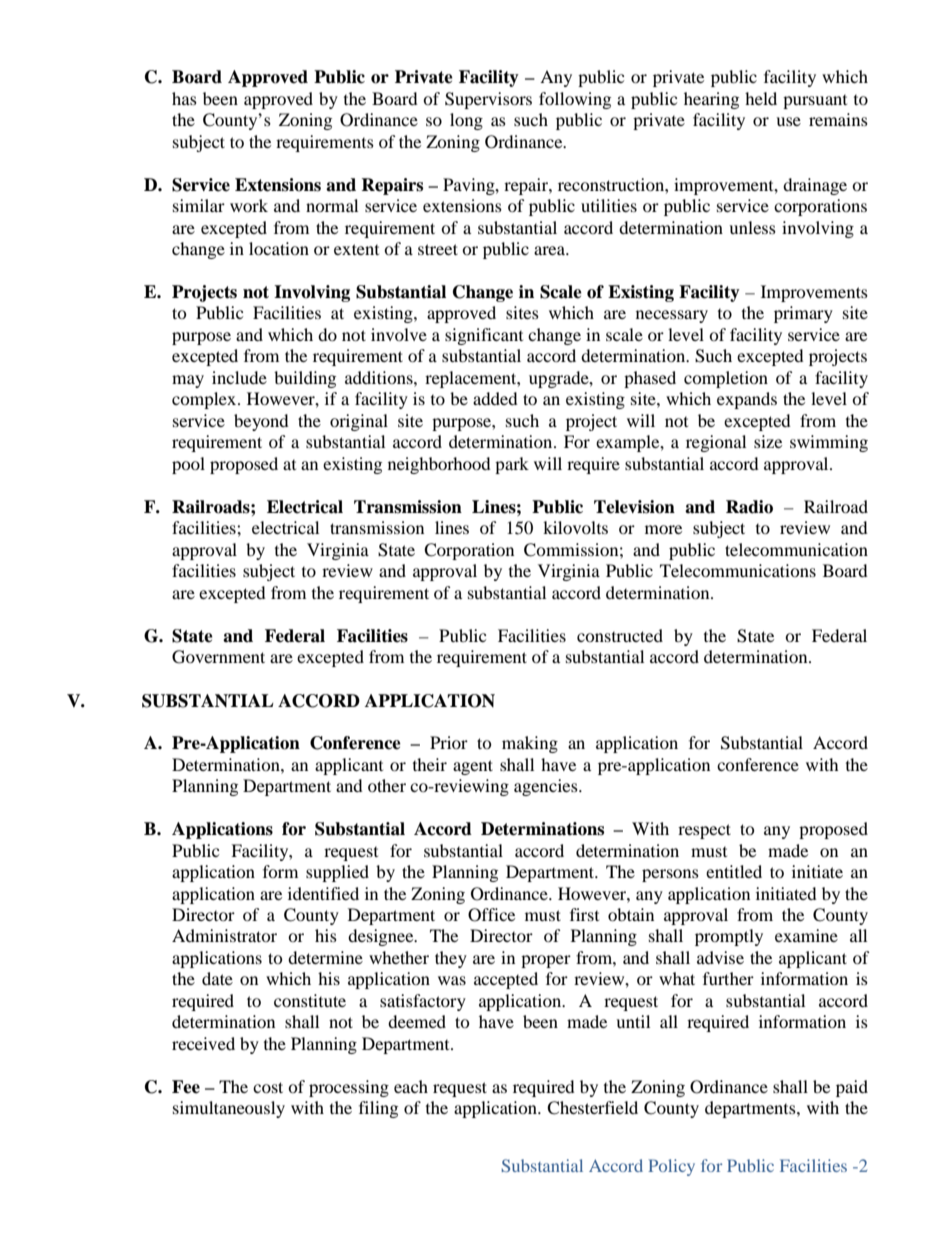  I want to click on Supervisors, so click(488, 100).
